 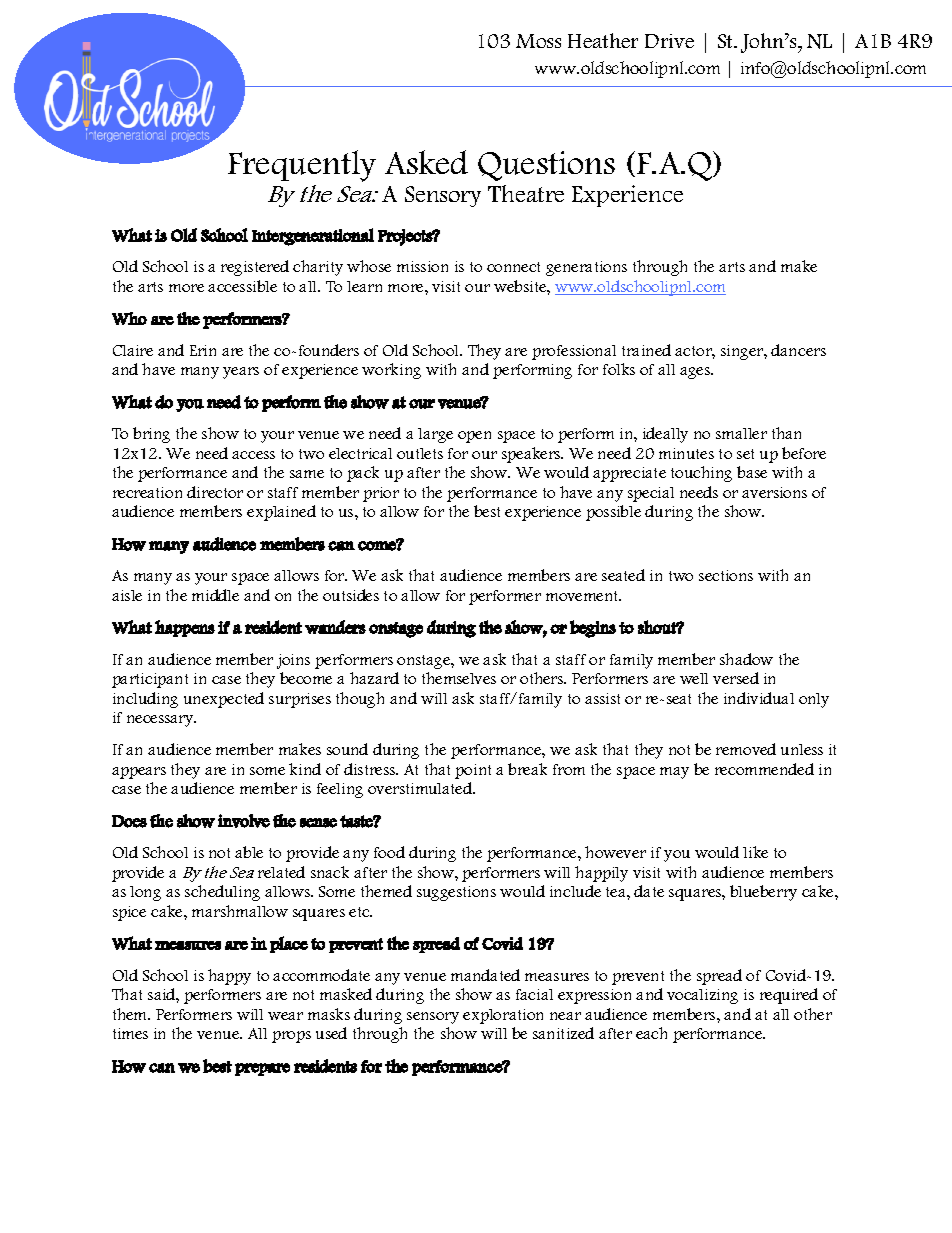 I want to click on prepare, so click(x=262, y=1069).
